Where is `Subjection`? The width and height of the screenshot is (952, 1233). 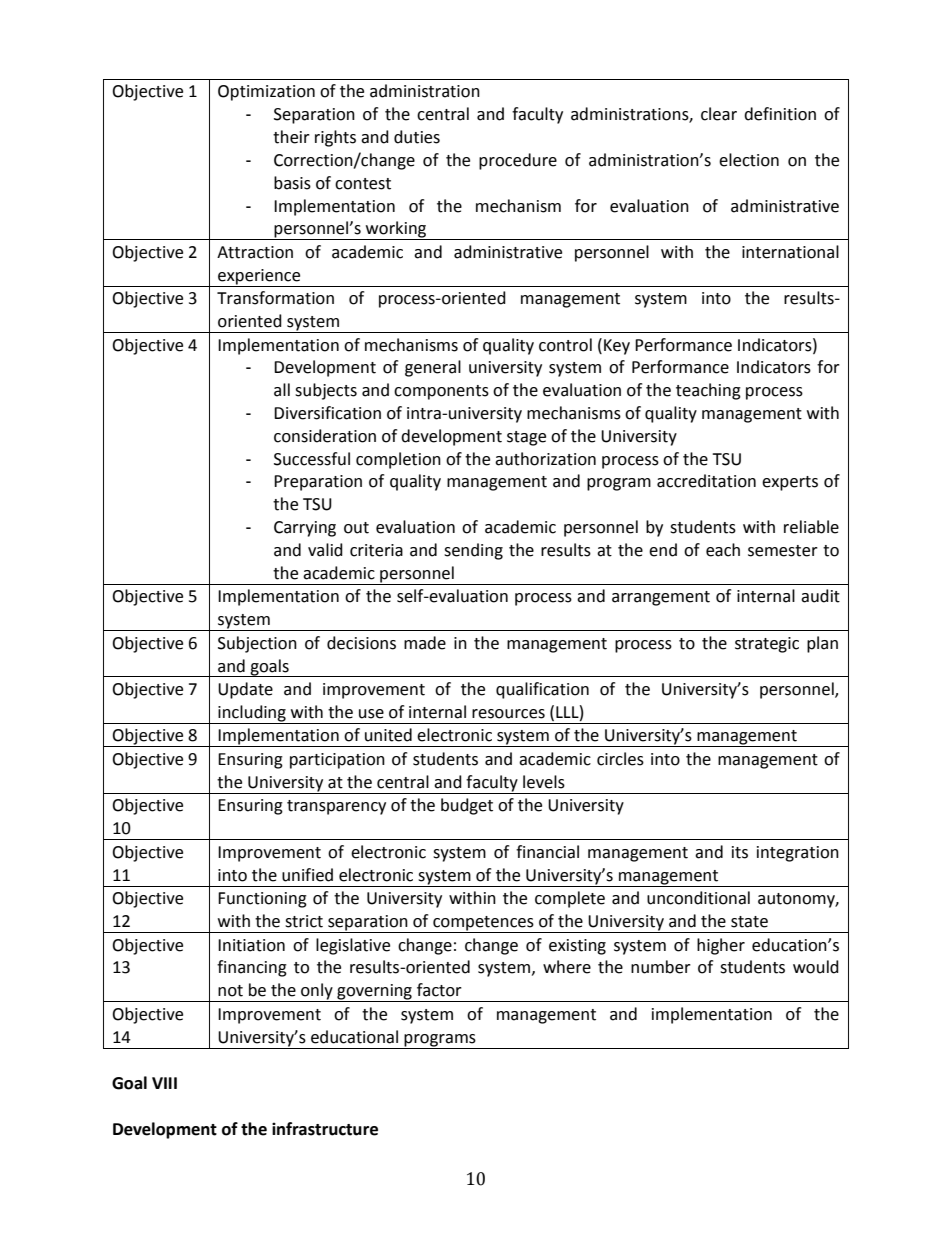
Subjection is located at coordinates (257, 644).
